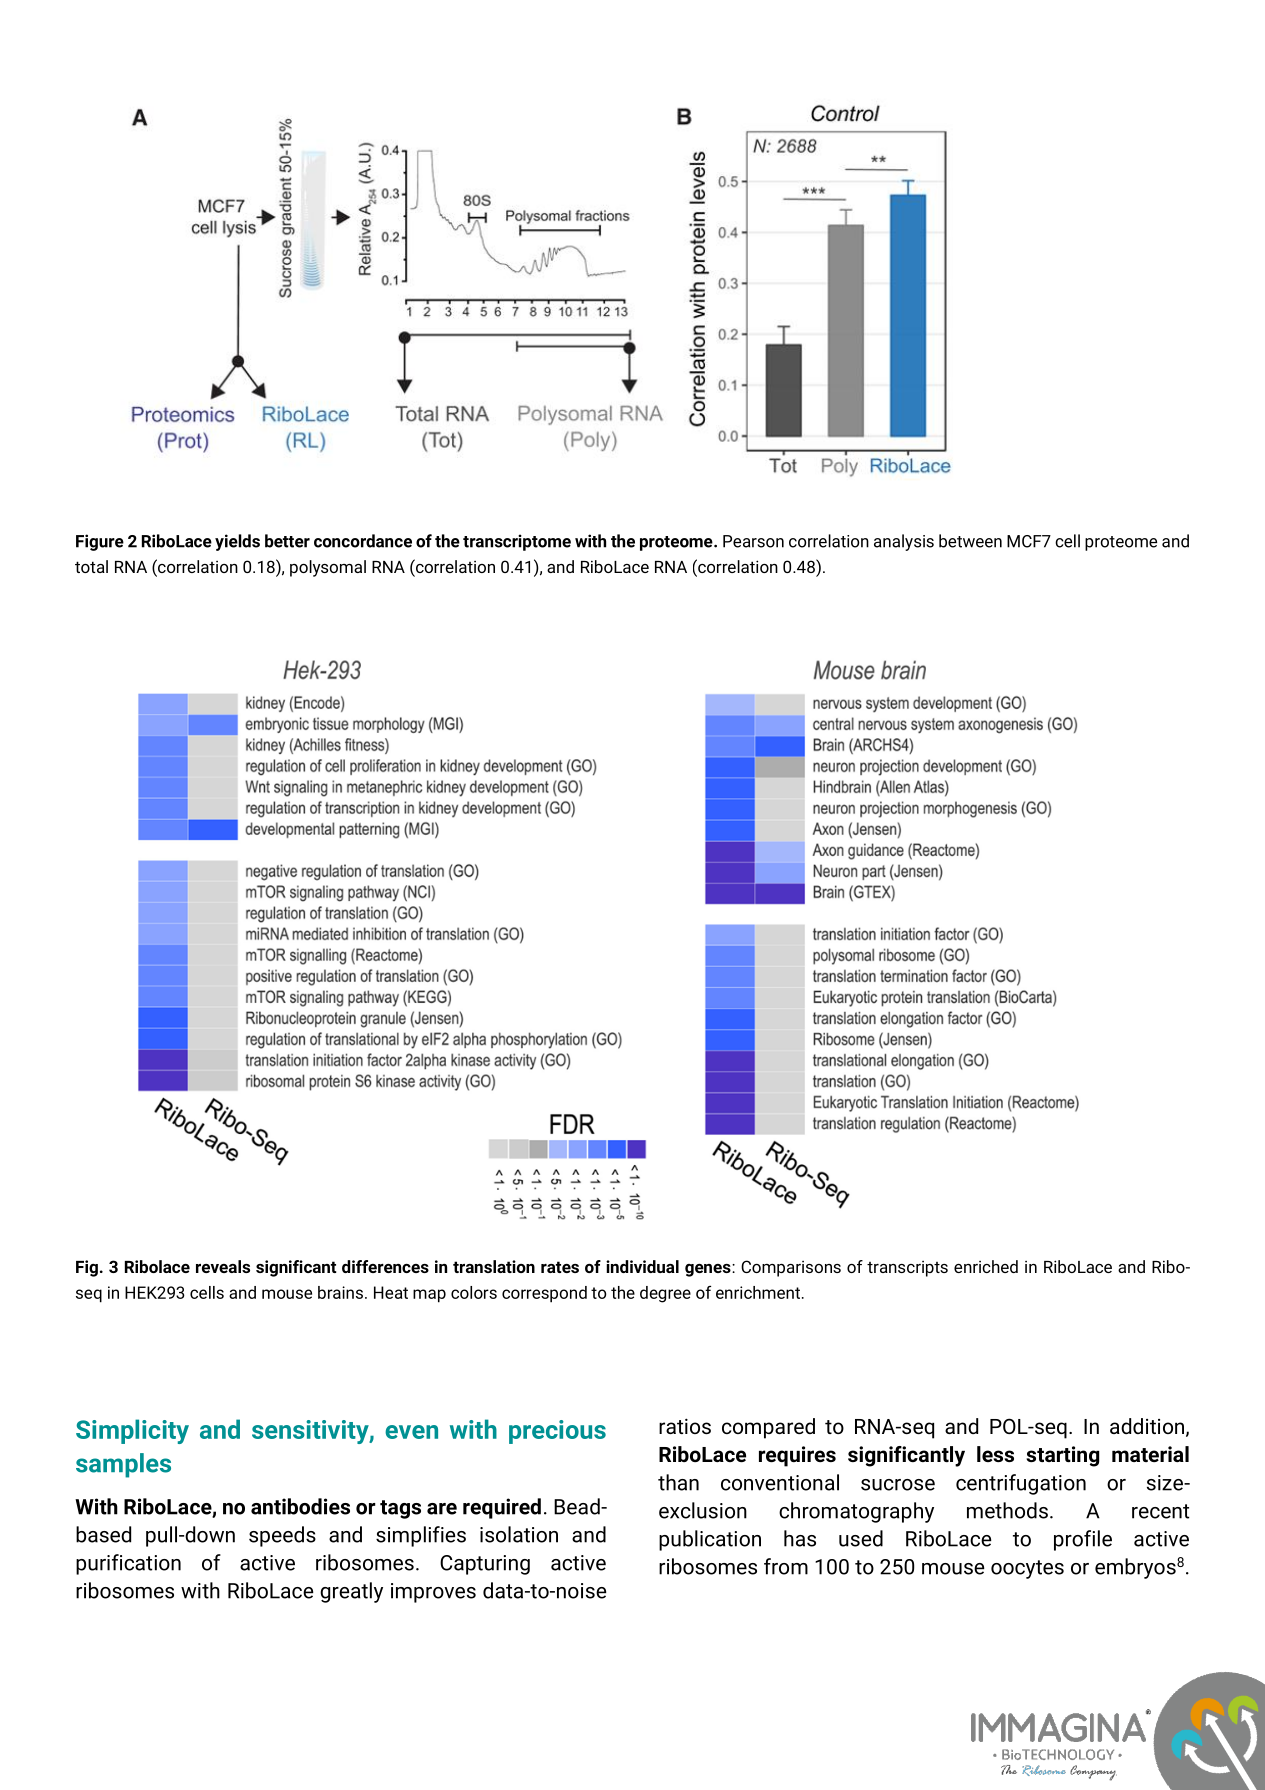  Describe the element at coordinates (223, 1266) in the document. I see `reveals` at that location.
